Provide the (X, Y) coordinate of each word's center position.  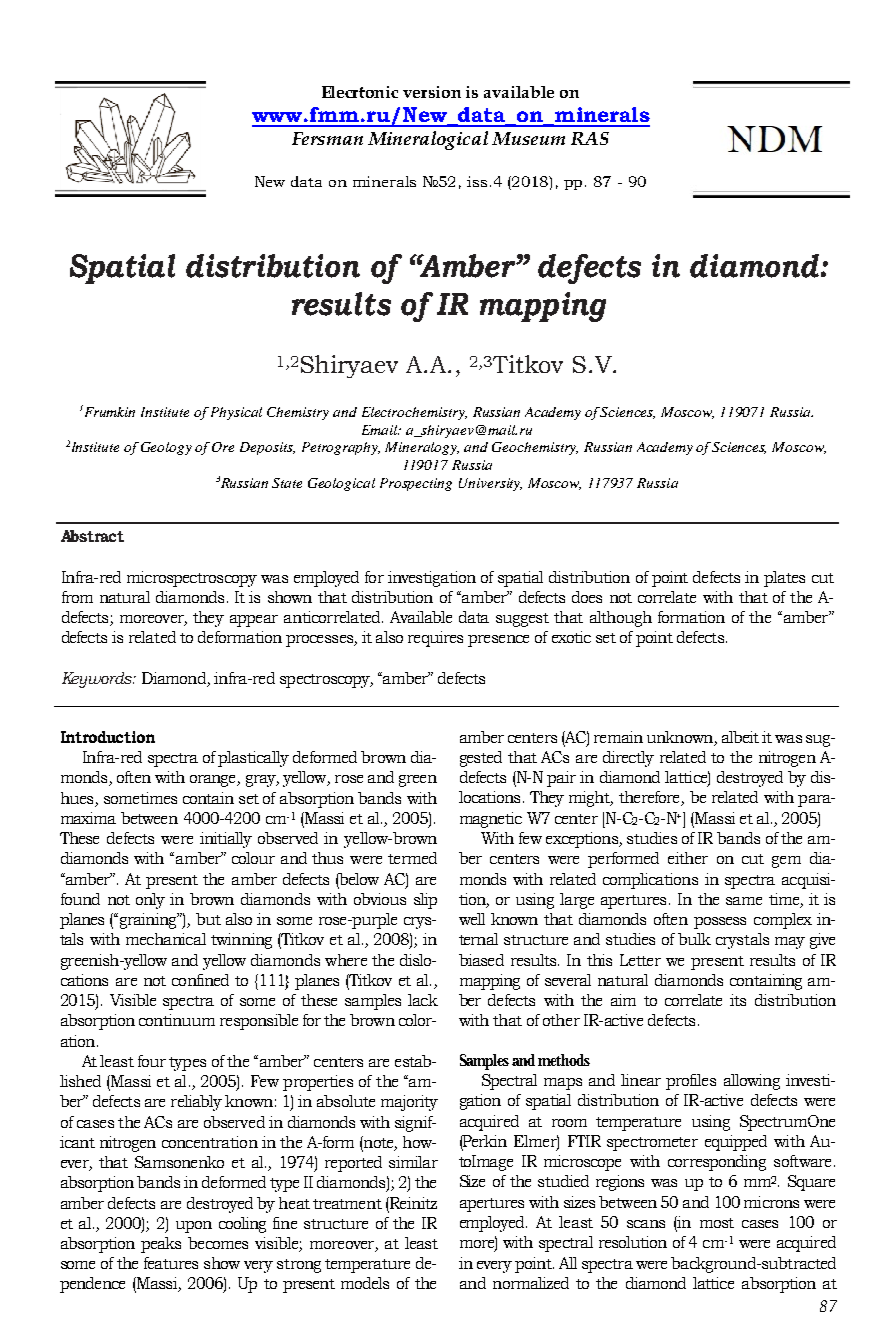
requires (435, 639)
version (432, 92)
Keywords (98, 680)
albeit (740, 737)
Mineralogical (428, 140)
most (717, 1223)
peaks (161, 1245)
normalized (531, 1283)
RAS (590, 138)
